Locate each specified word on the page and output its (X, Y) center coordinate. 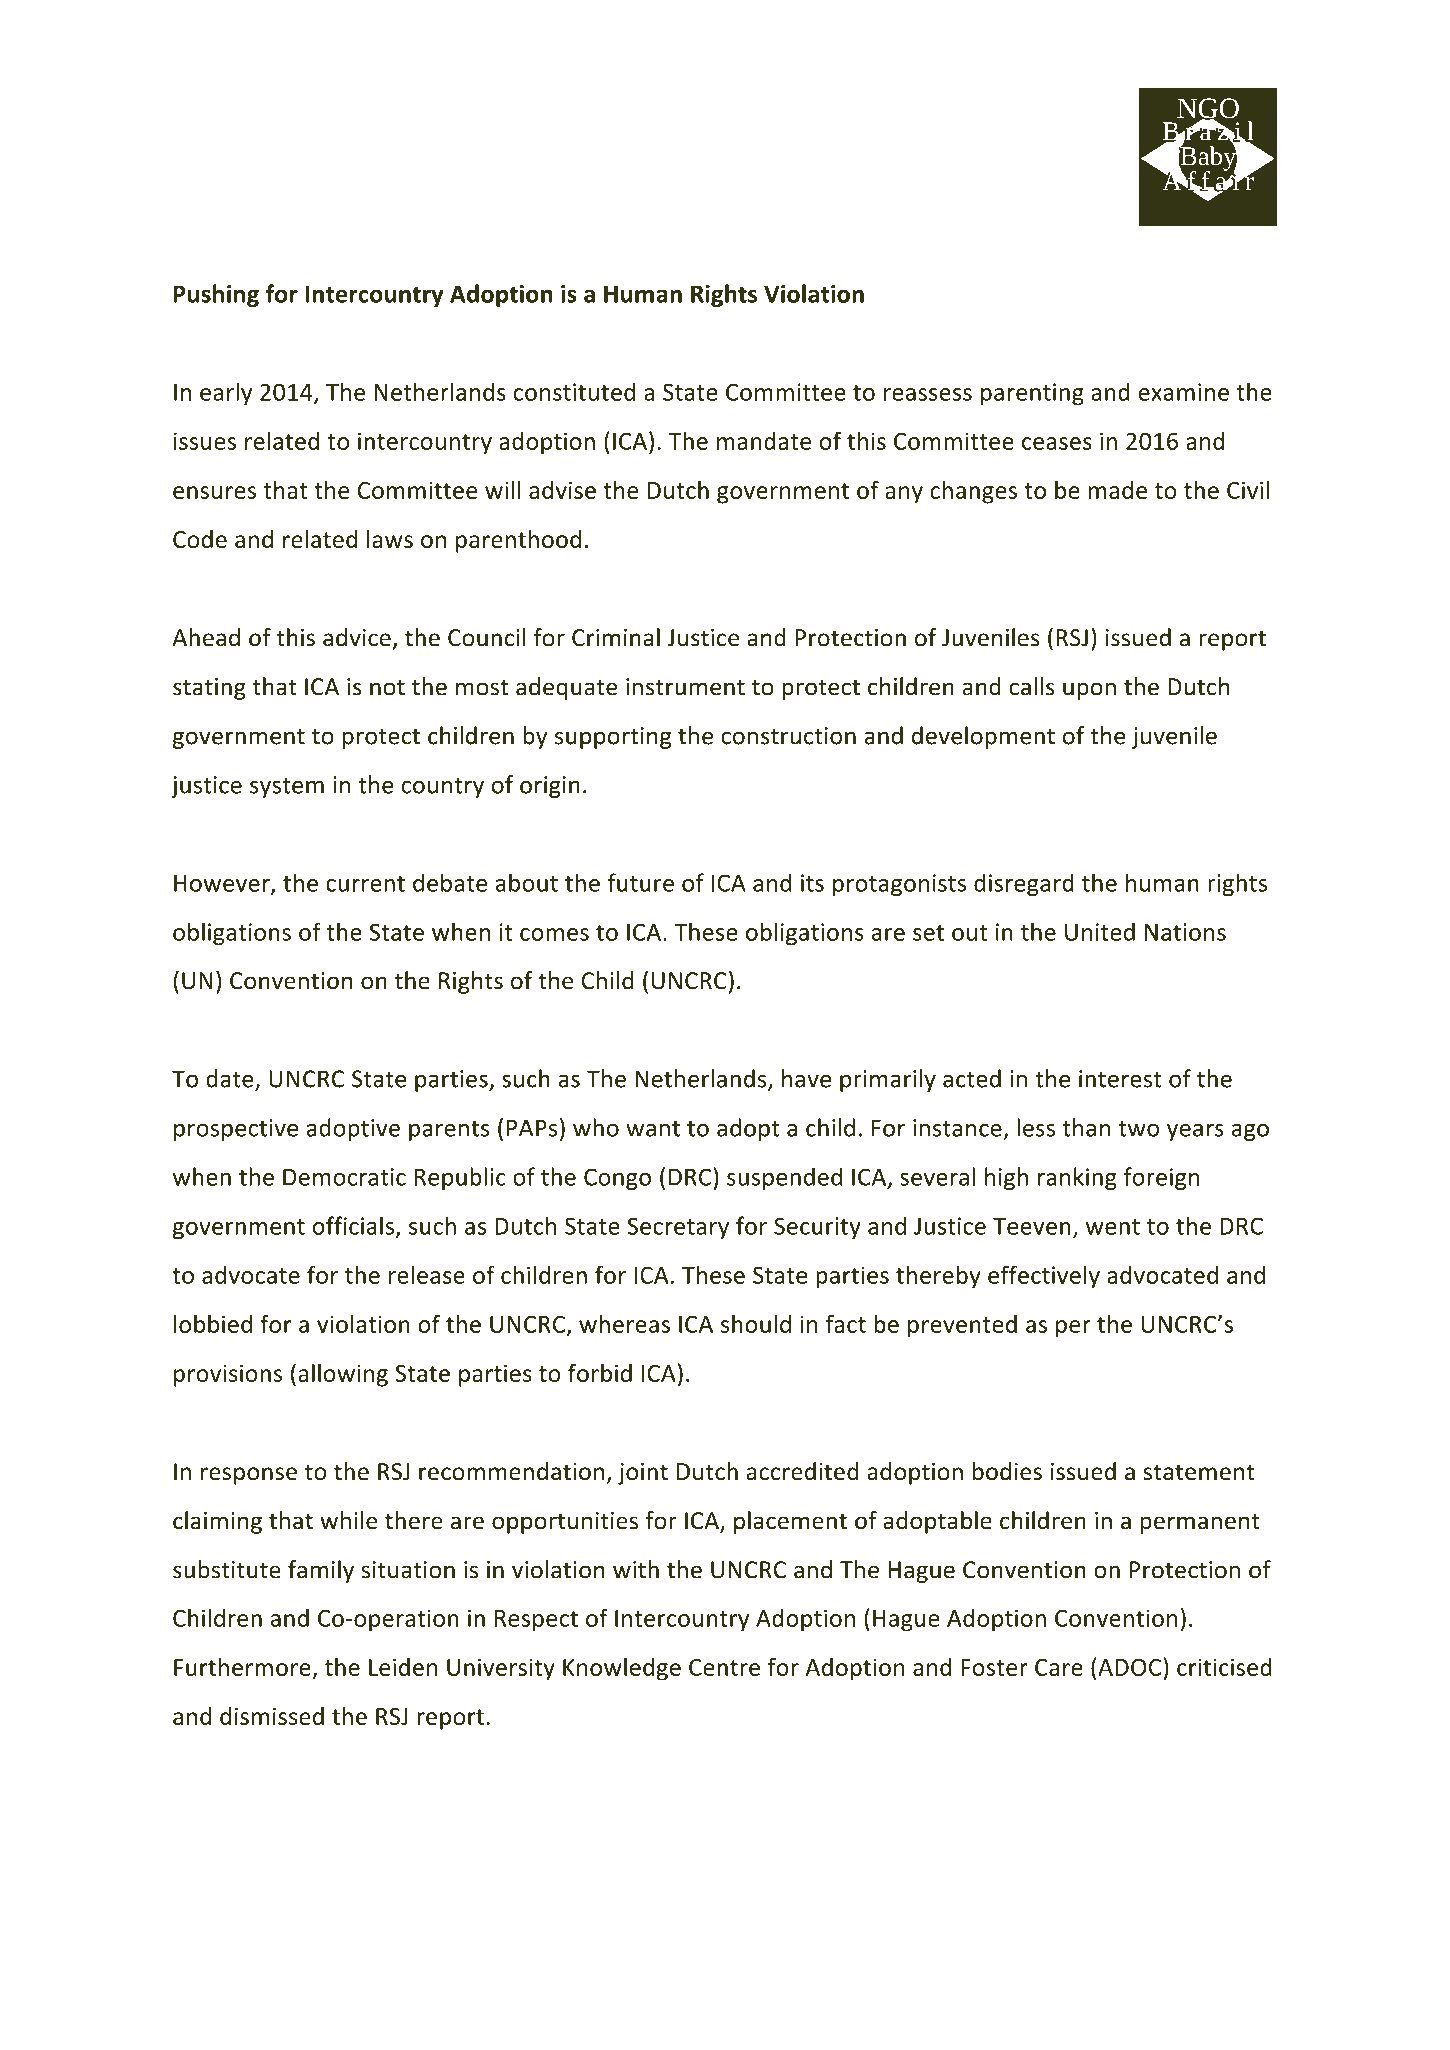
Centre (724, 1667)
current (365, 884)
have (806, 1078)
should (756, 1323)
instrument (685, 687)
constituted (574, 391)
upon (1089, 691)
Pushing (216, 295)
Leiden (403, 1667)
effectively (1044, 1277)
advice (357, 637)
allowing (343, 1375)
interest (1120, 1079)
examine (1183, 392)
